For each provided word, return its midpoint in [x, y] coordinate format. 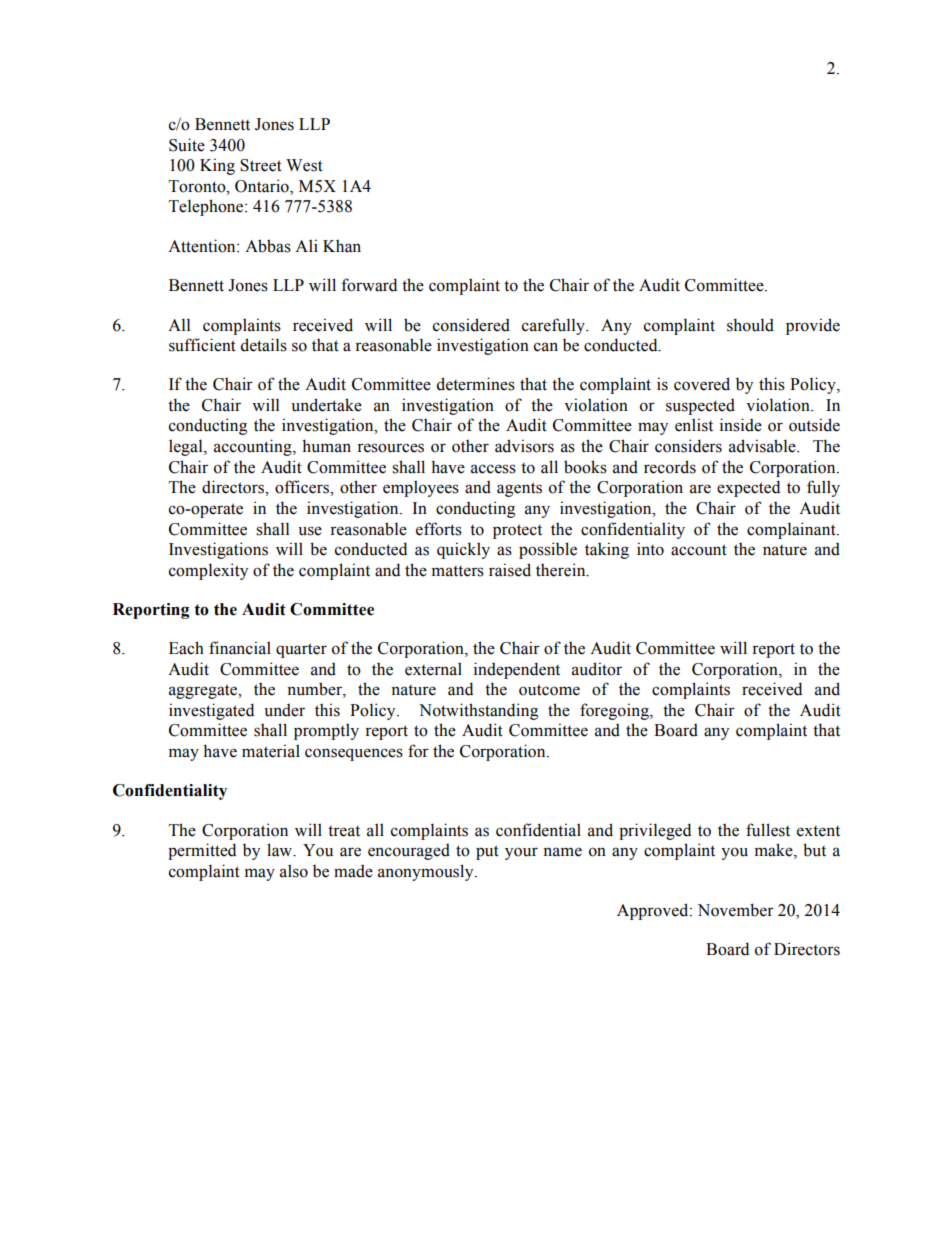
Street [261, 165]
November [735, 910]
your [521, 853]
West [304, 165]
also [294, 871]
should [750, 325]
